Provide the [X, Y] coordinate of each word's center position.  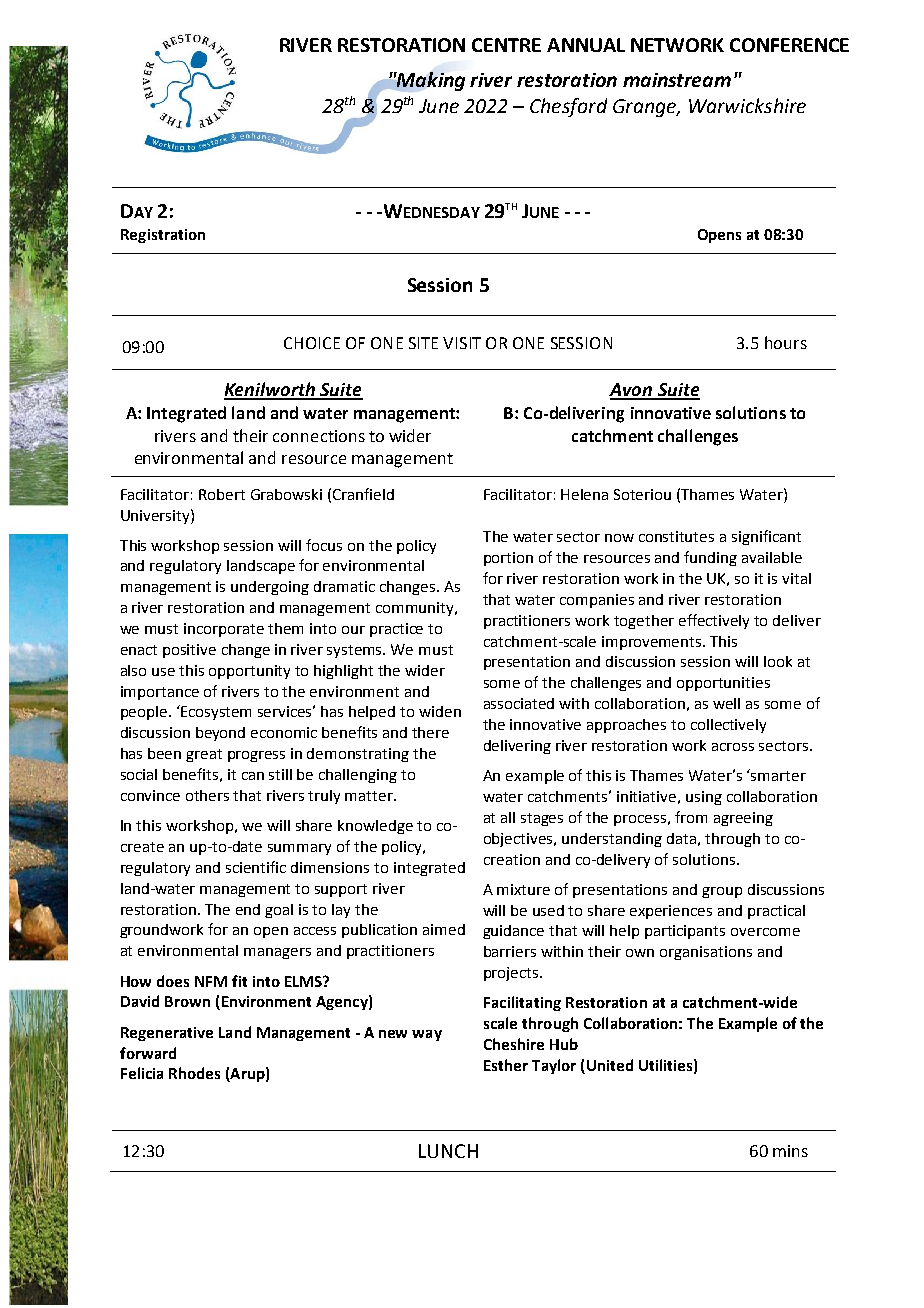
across [733, 747]
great [204, 755]
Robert [222, 494]
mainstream [677, 80]
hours [786, 342]
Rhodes [194, 1073]
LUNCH [448, 1151]
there [430, 732]
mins [790, 1151]
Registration [163, 236]
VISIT [462, 343]
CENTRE [506, 45]
